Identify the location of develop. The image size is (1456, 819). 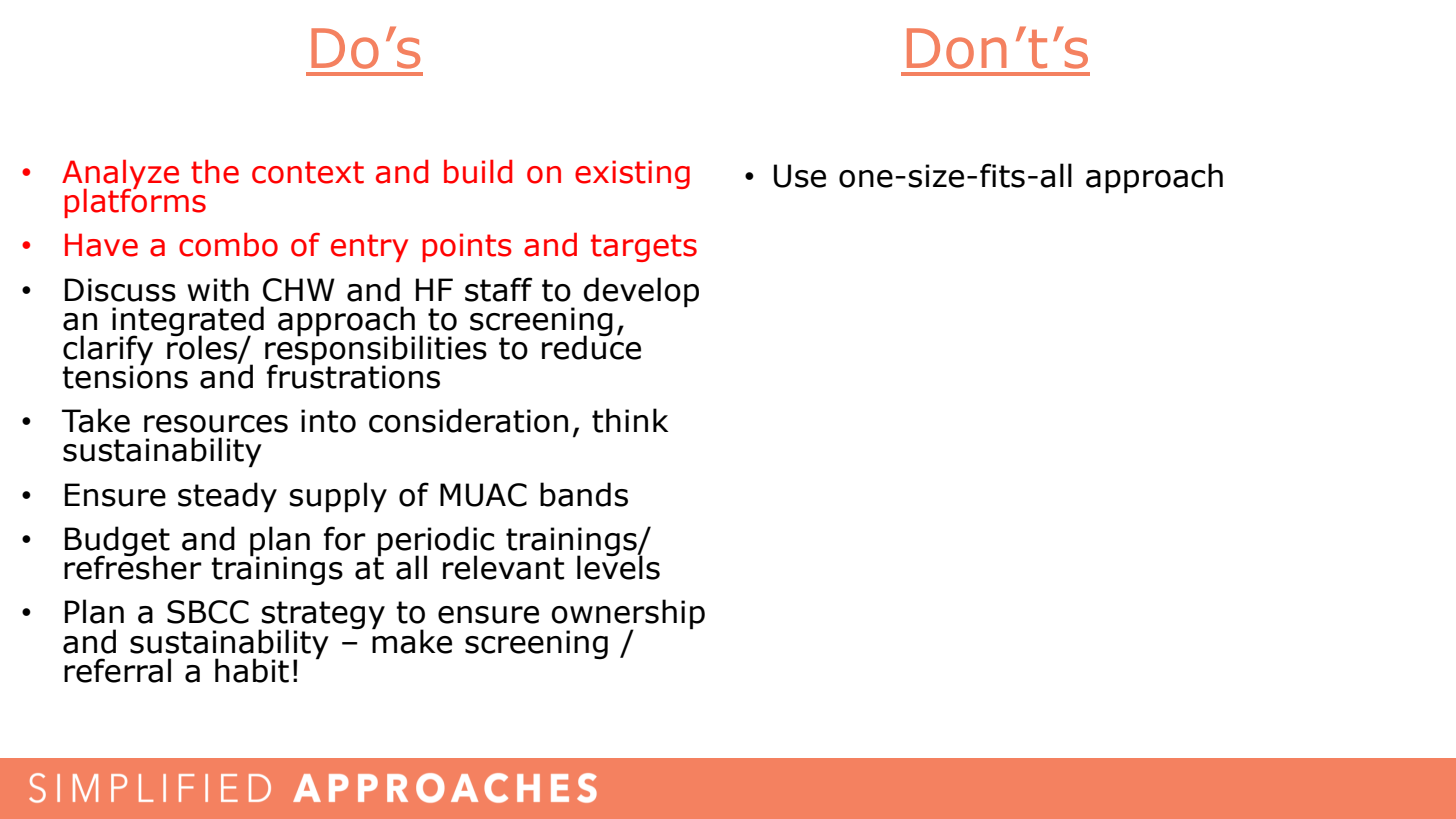
(641, 292).
